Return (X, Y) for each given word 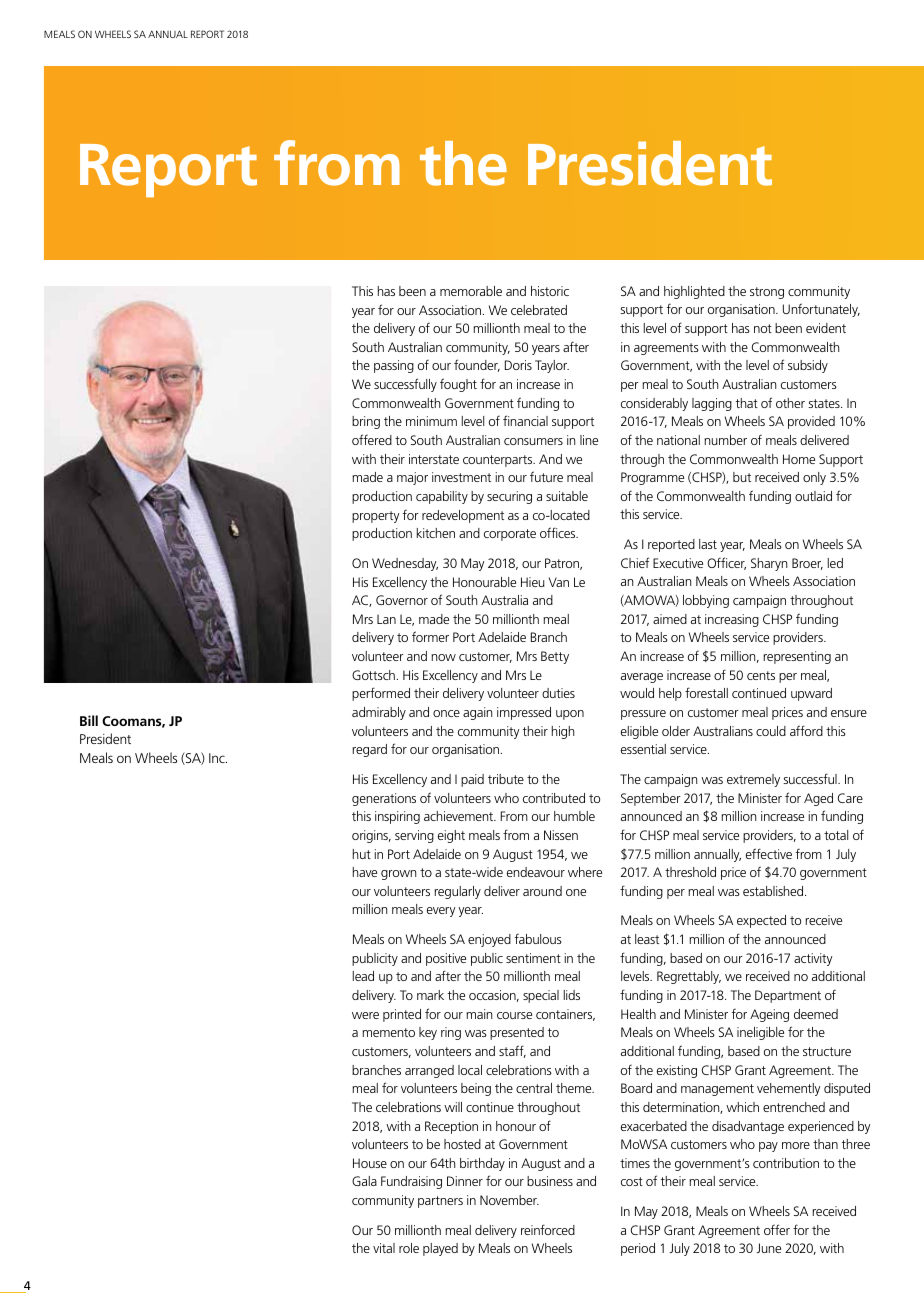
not (763, 328)
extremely (753, 780)
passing (394, 366)
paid (472, 780)
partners (440, 1202)
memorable (471, 291)
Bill (89, 720)
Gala (364, 1181)
